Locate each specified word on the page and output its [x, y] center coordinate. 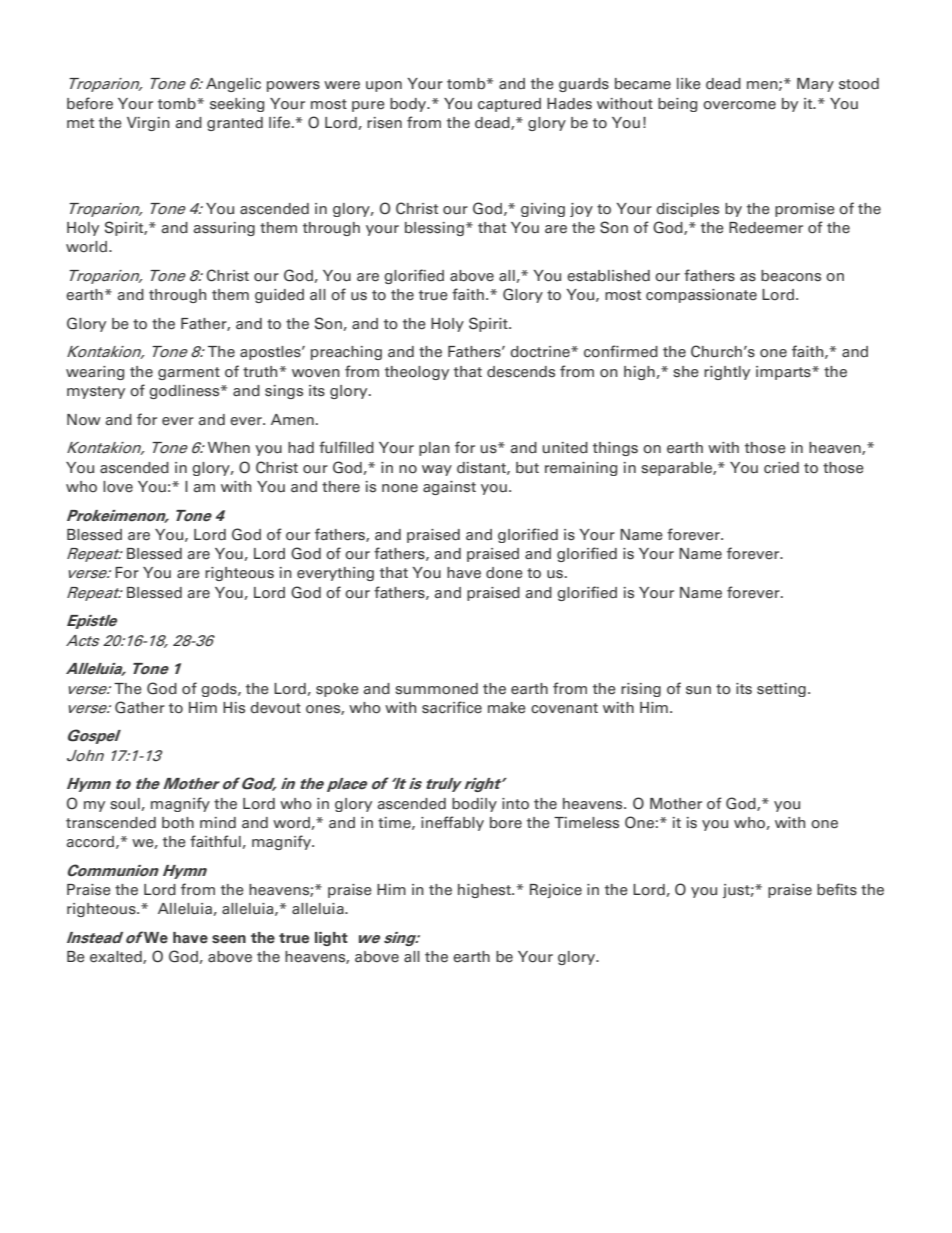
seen [229, 939]
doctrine [541, 352]
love [118, 487]
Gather [140, 707]
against [449, 488]
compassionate [701, 296]
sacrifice [452, 707]
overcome [739, 105]
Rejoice [556, 891]
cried [781, 468]
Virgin [148, 124]
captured [509, 105]
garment [189, 373]
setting [781, 690]
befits [837, 889]
